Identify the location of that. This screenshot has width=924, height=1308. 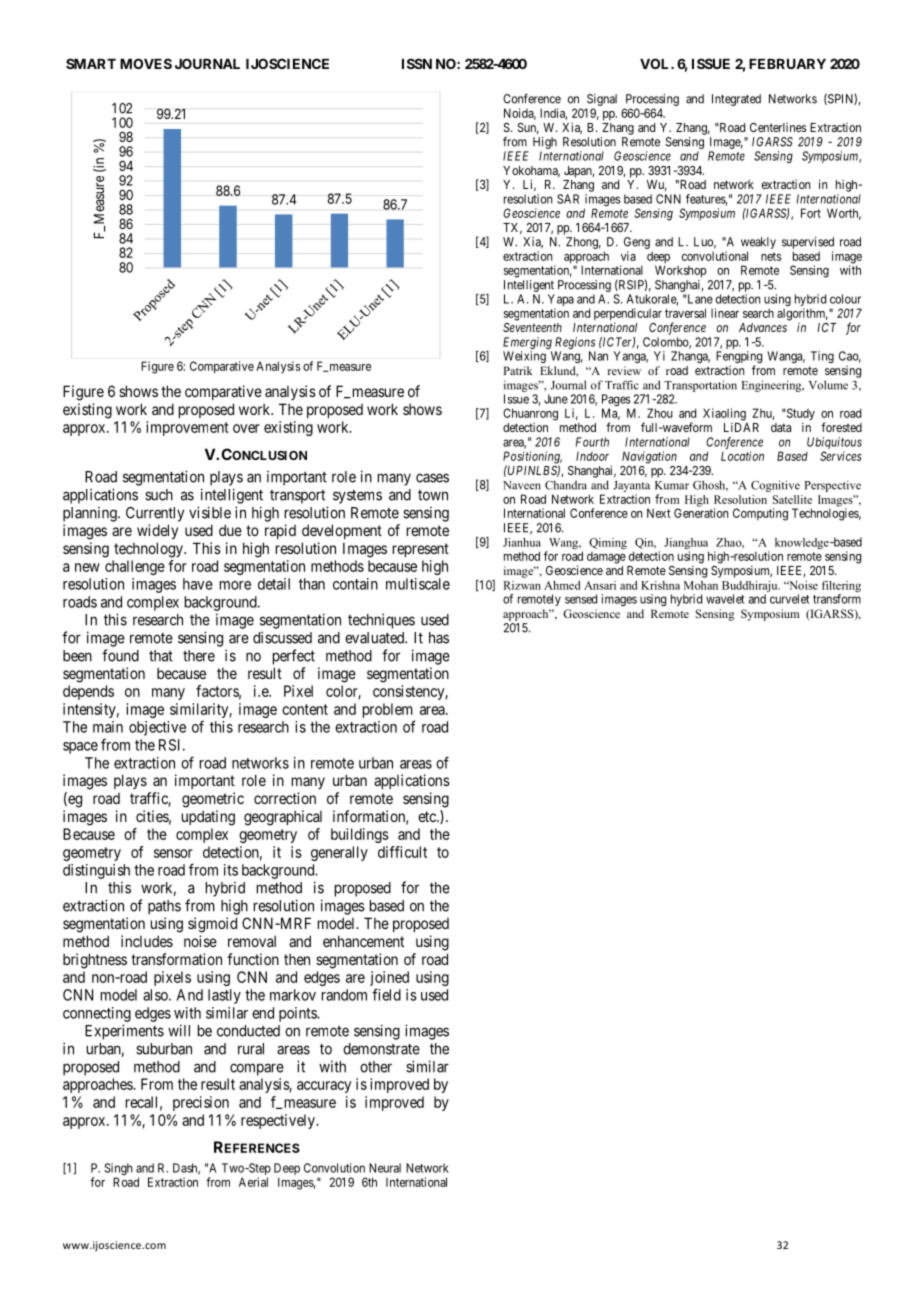
(161, 656).
